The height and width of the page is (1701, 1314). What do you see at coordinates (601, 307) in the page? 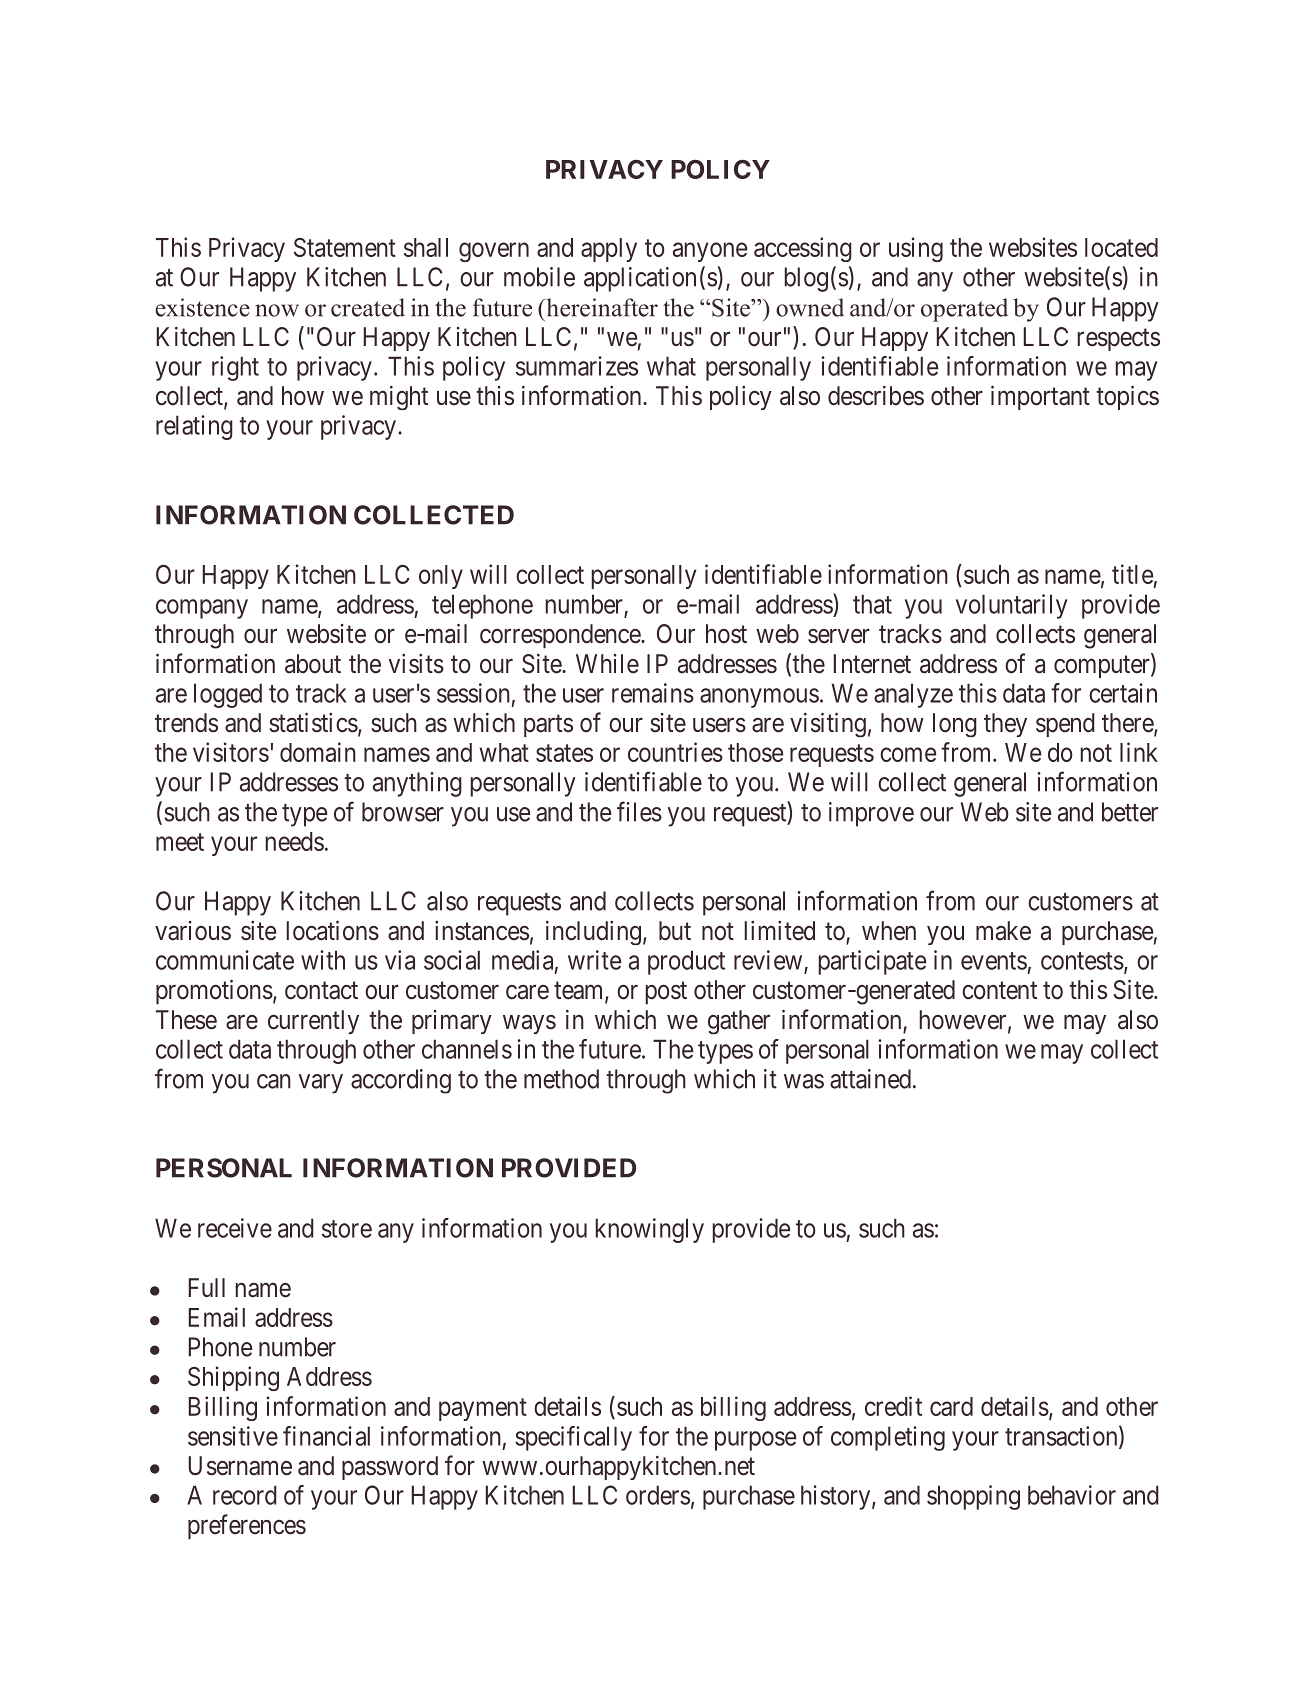
I see `hereinafter` at bounding box center [601, 307].
